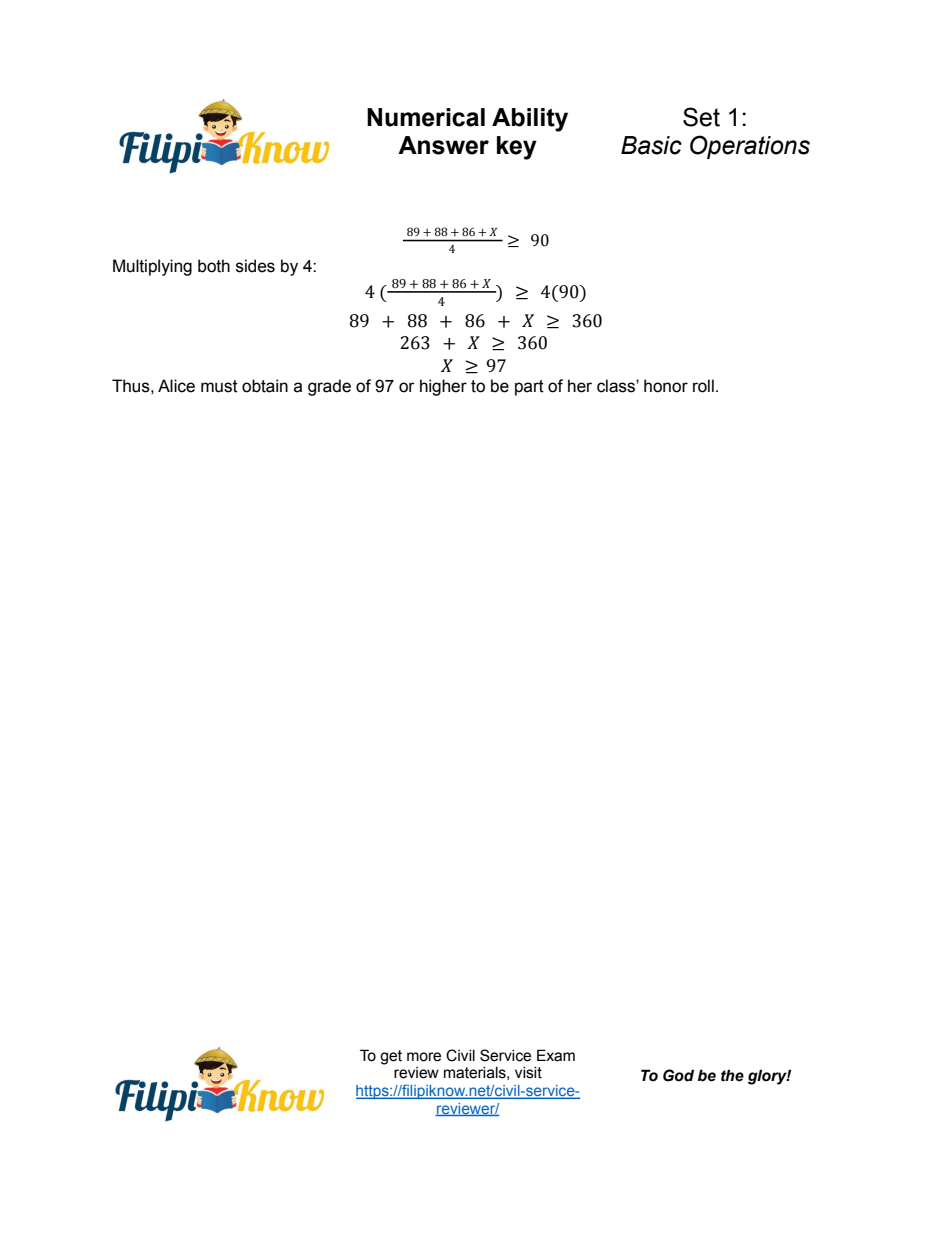  What do you see at coordinates (391, 1057) in the page?
I see `get` at bounding box center [391, 1057].
